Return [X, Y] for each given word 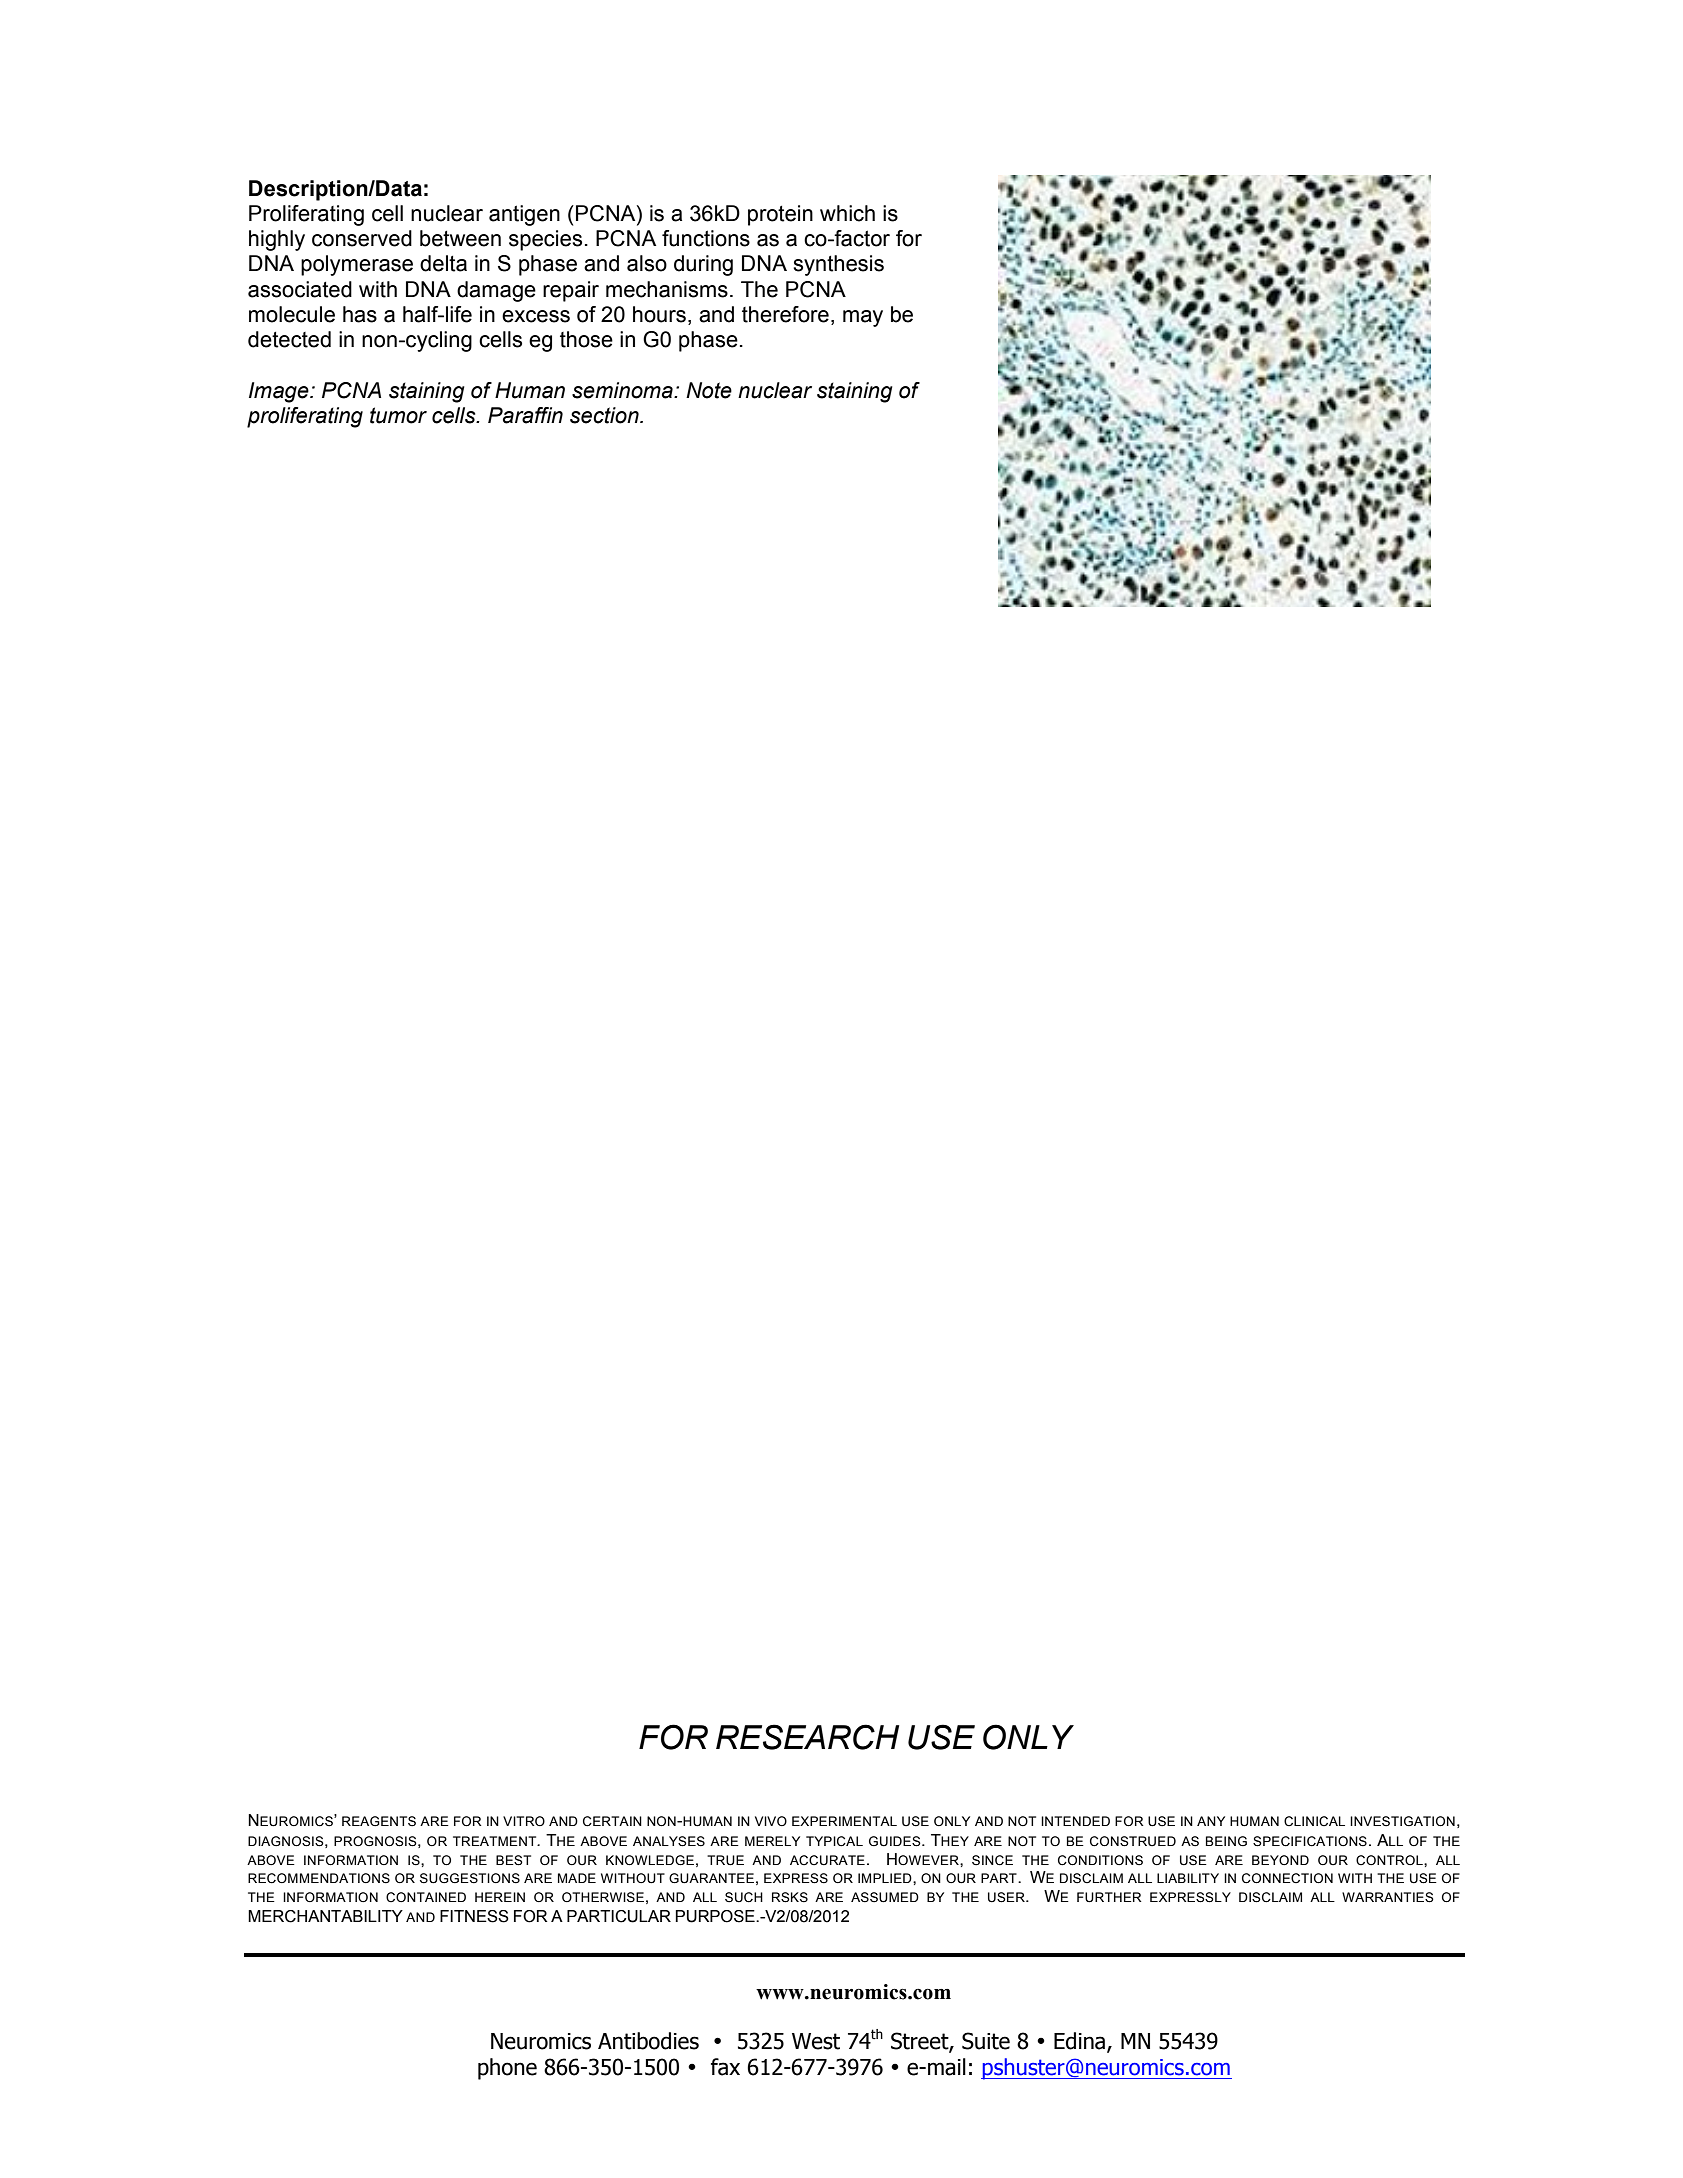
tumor [398, 415]
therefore [785, 314]
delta [443, 263]
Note [709, 390]
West [816, 2041]
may [863, 318]
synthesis [838, 265]
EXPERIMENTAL [844, 1821]
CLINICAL [1314, 1821]
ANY [1211, 1821]
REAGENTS [379, 1821]
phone [507, 2069]
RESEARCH [807, 1737]
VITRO [524, 1821]
